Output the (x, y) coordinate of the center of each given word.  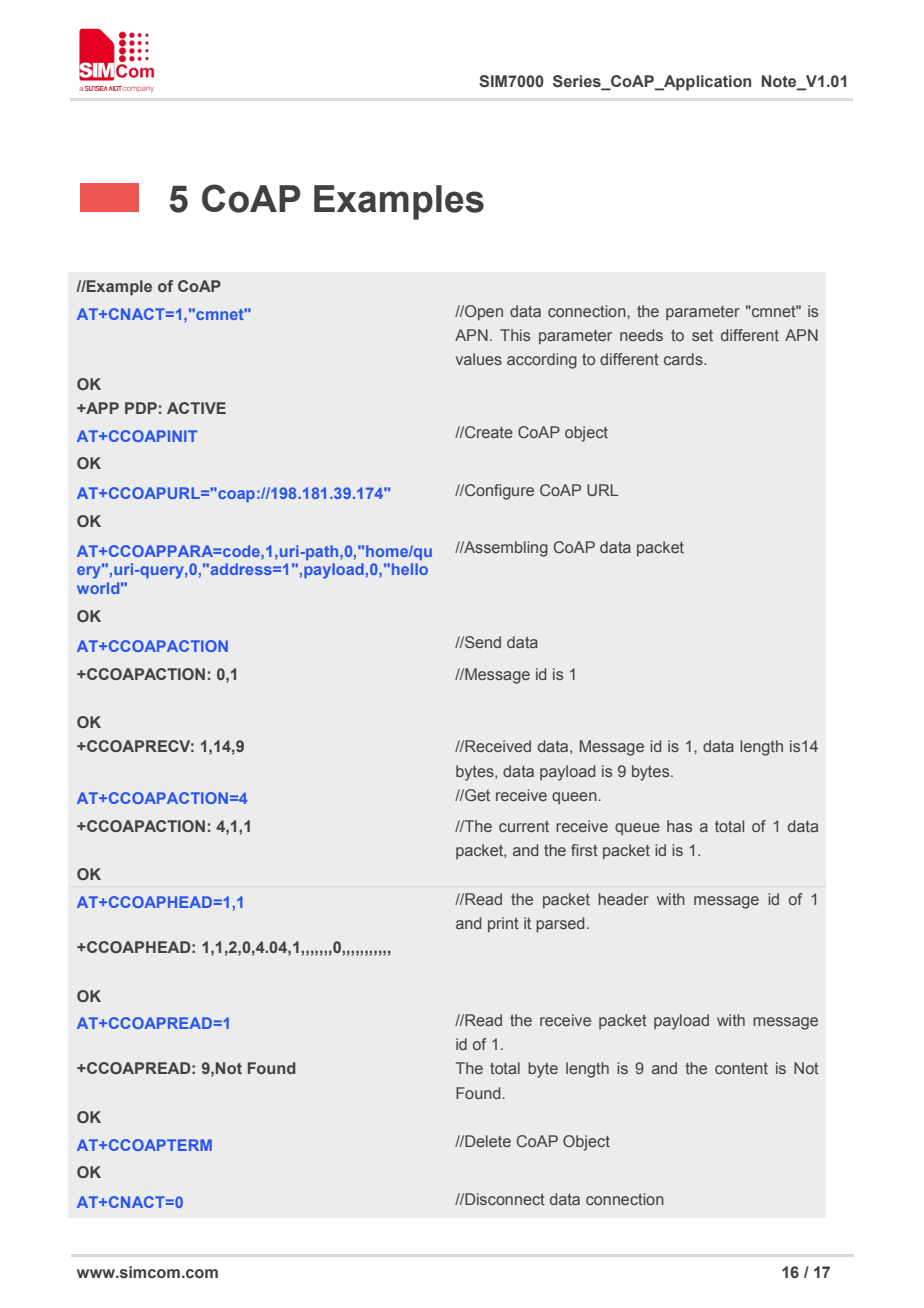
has (679, 826)
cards (684, 359)
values (479, 359)
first (584, 850)
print (503, 924)
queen (575, 798)
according (542, 361)
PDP (141, 408)
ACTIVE (196, 408)
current (524, 826)
